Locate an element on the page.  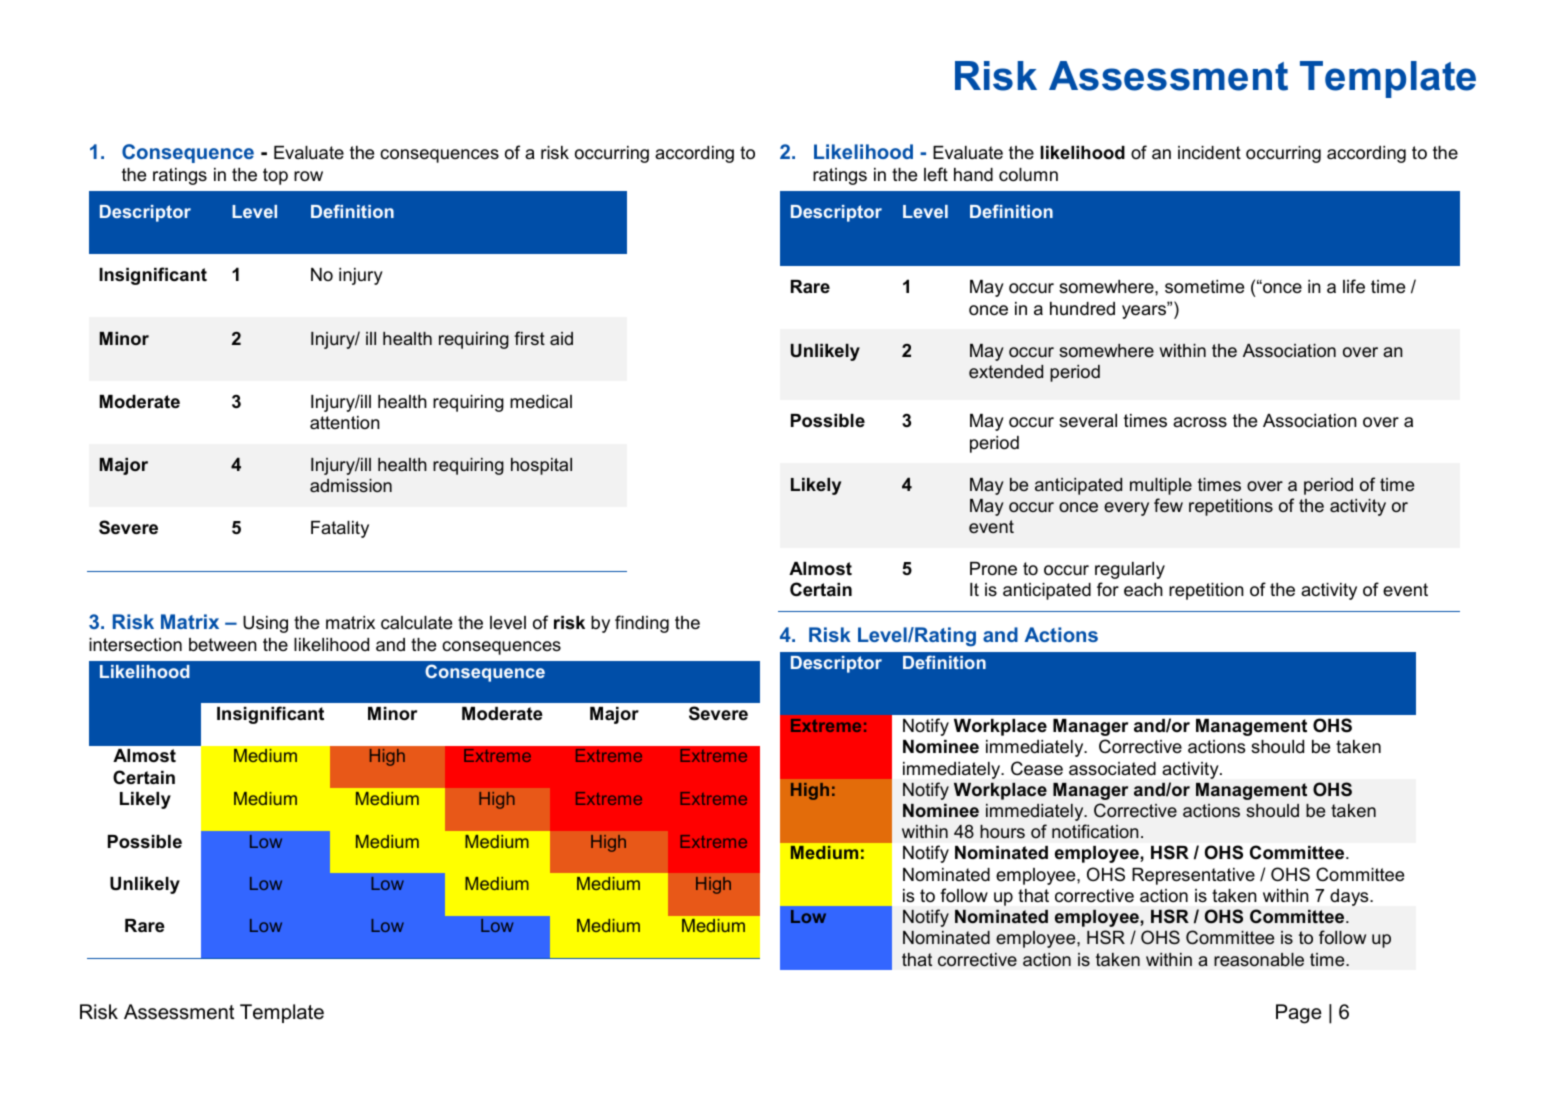
associated is located at coordinates (1112, 769).
